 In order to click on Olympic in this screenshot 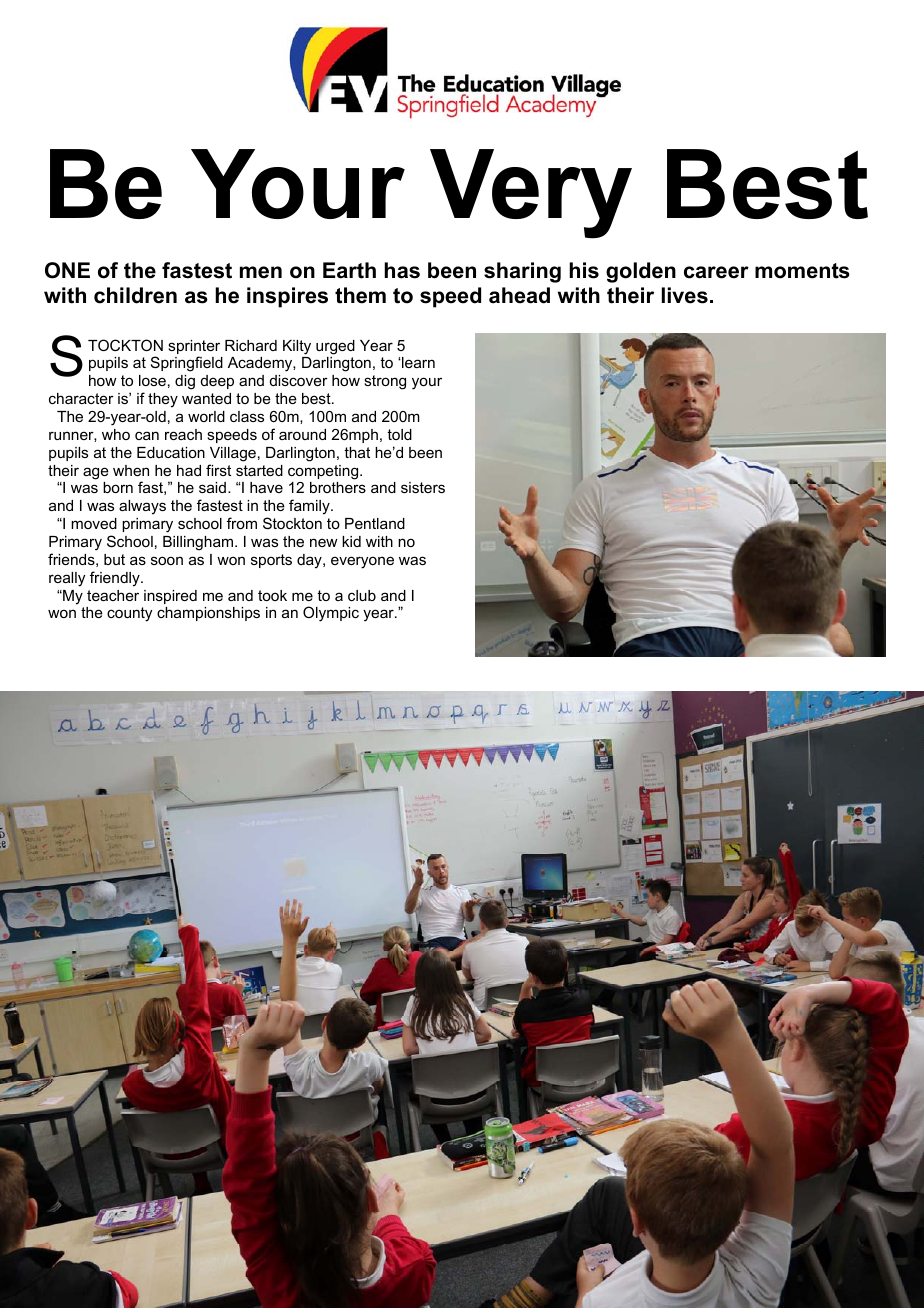, I will do `click(331, 614)`.
